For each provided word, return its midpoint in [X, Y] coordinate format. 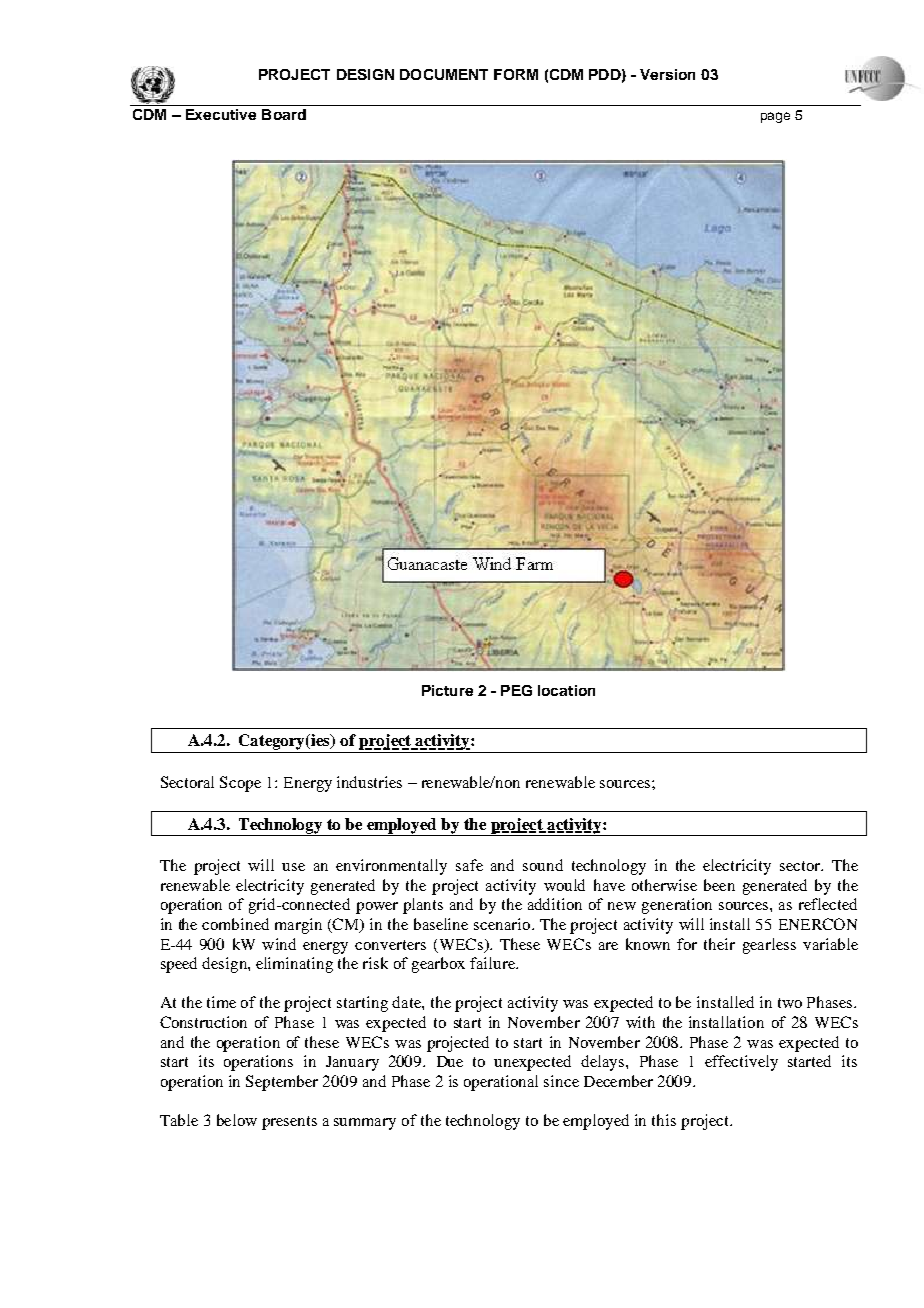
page [775, 117]
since [561, 1081]
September [282, 1083]
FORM [516, 74]
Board [284, 114]
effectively [741, 1063]
